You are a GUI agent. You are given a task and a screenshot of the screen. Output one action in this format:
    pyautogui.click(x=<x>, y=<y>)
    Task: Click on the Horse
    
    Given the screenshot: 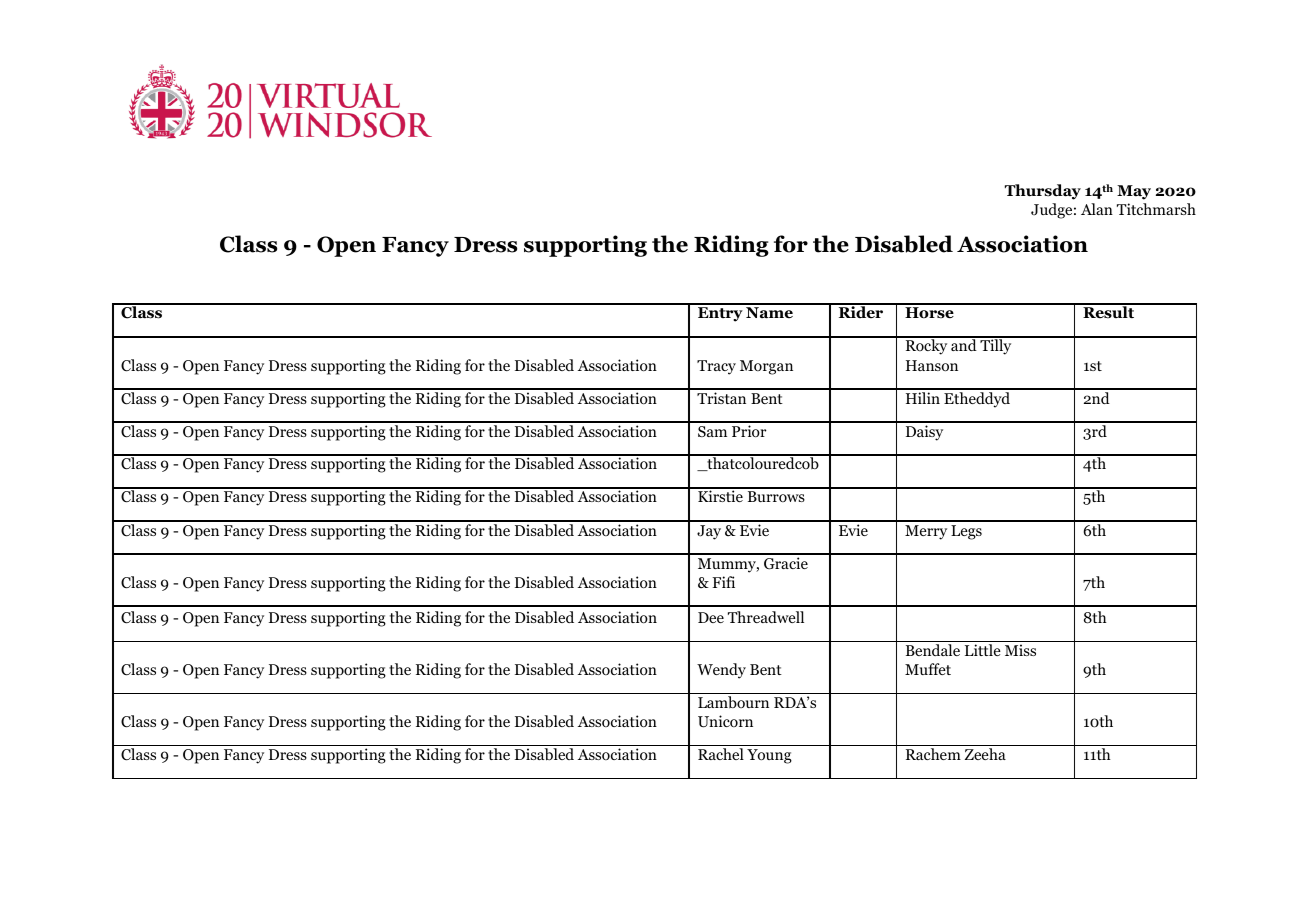 What is the action you would take?
    pyautogui.click(x=929, y=313)
